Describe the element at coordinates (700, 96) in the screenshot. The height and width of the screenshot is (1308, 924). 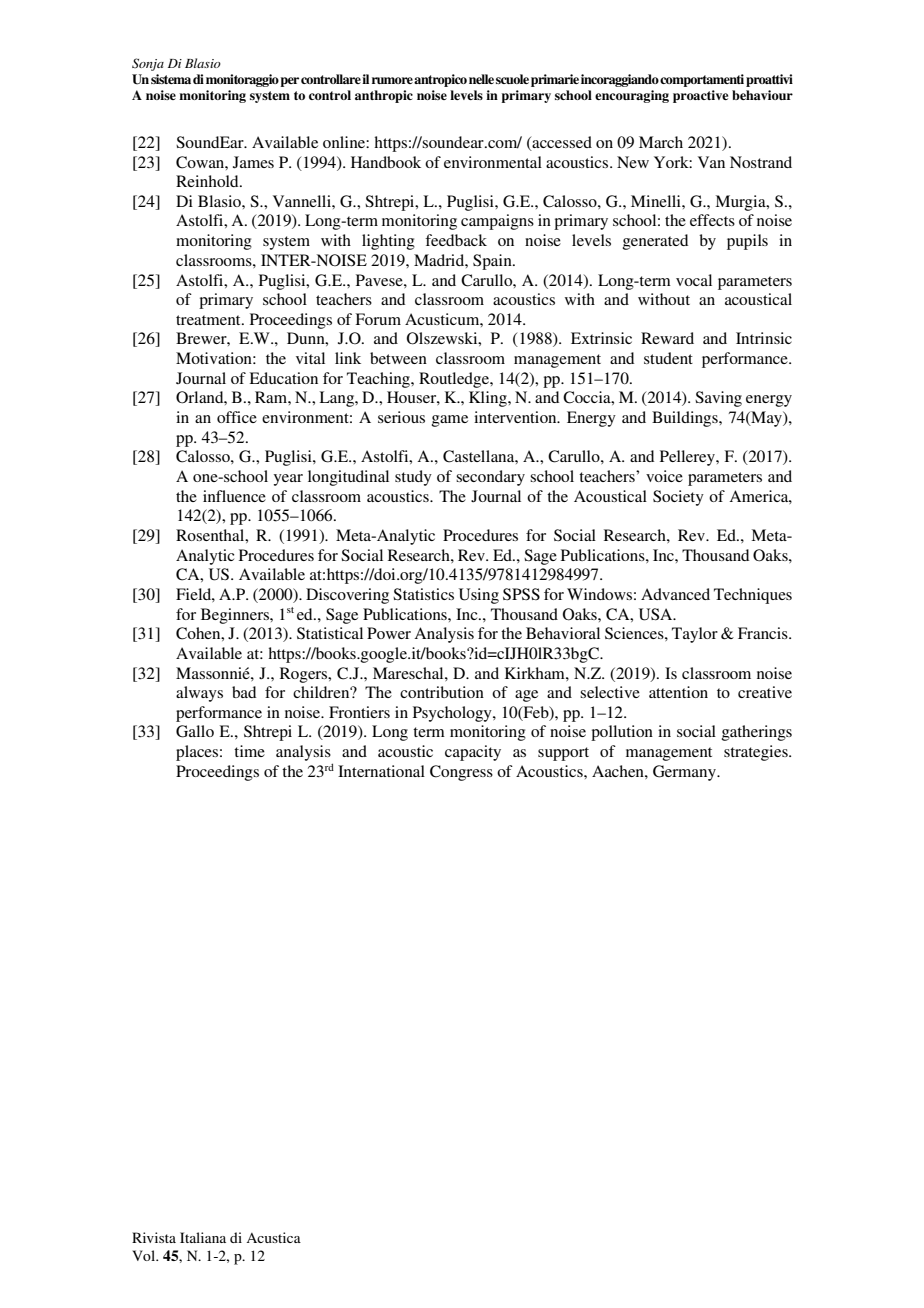
I see `proactive` at that location.
